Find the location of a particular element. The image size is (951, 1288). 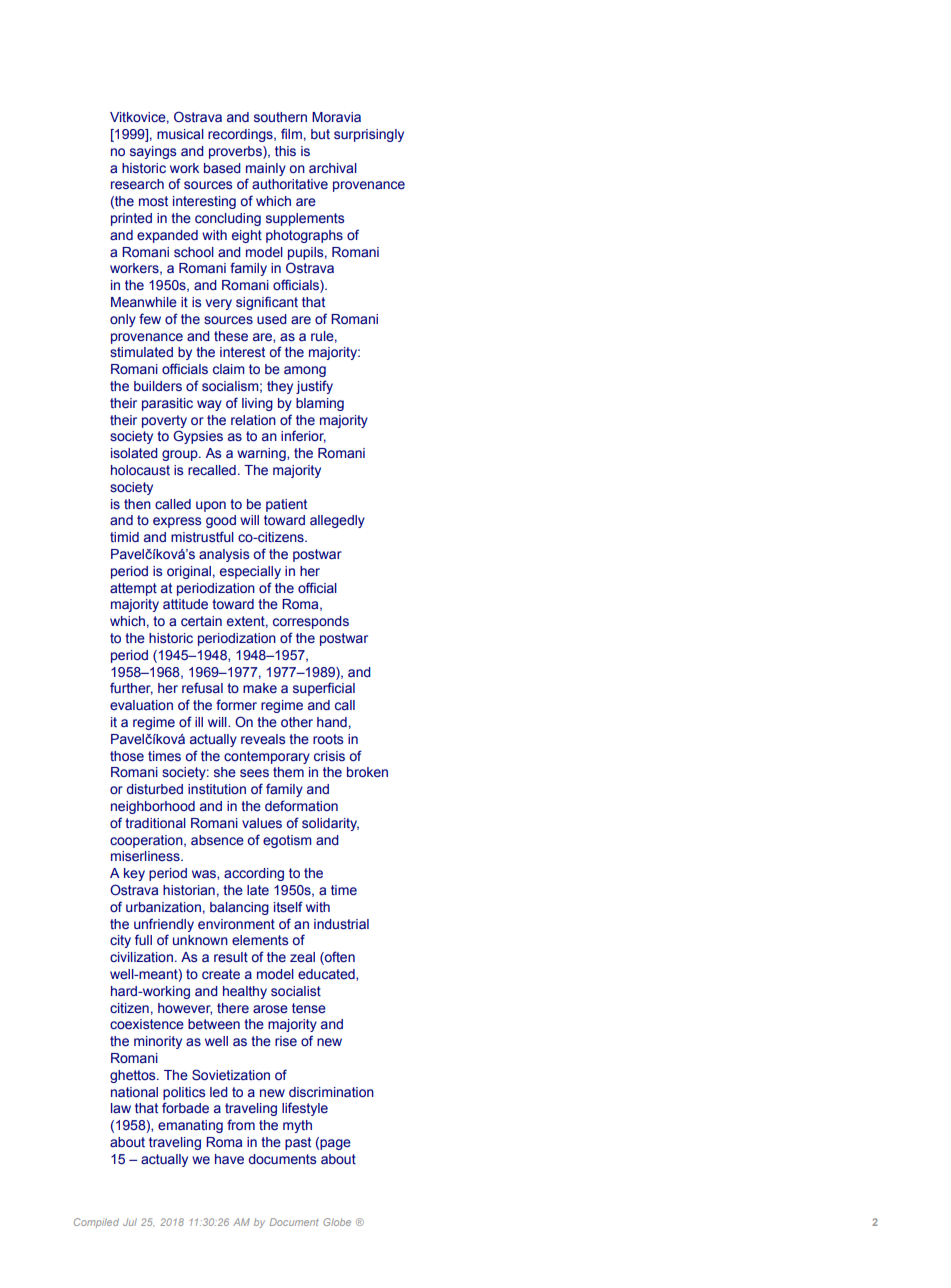

archival is located at coordinates (333, 168).
